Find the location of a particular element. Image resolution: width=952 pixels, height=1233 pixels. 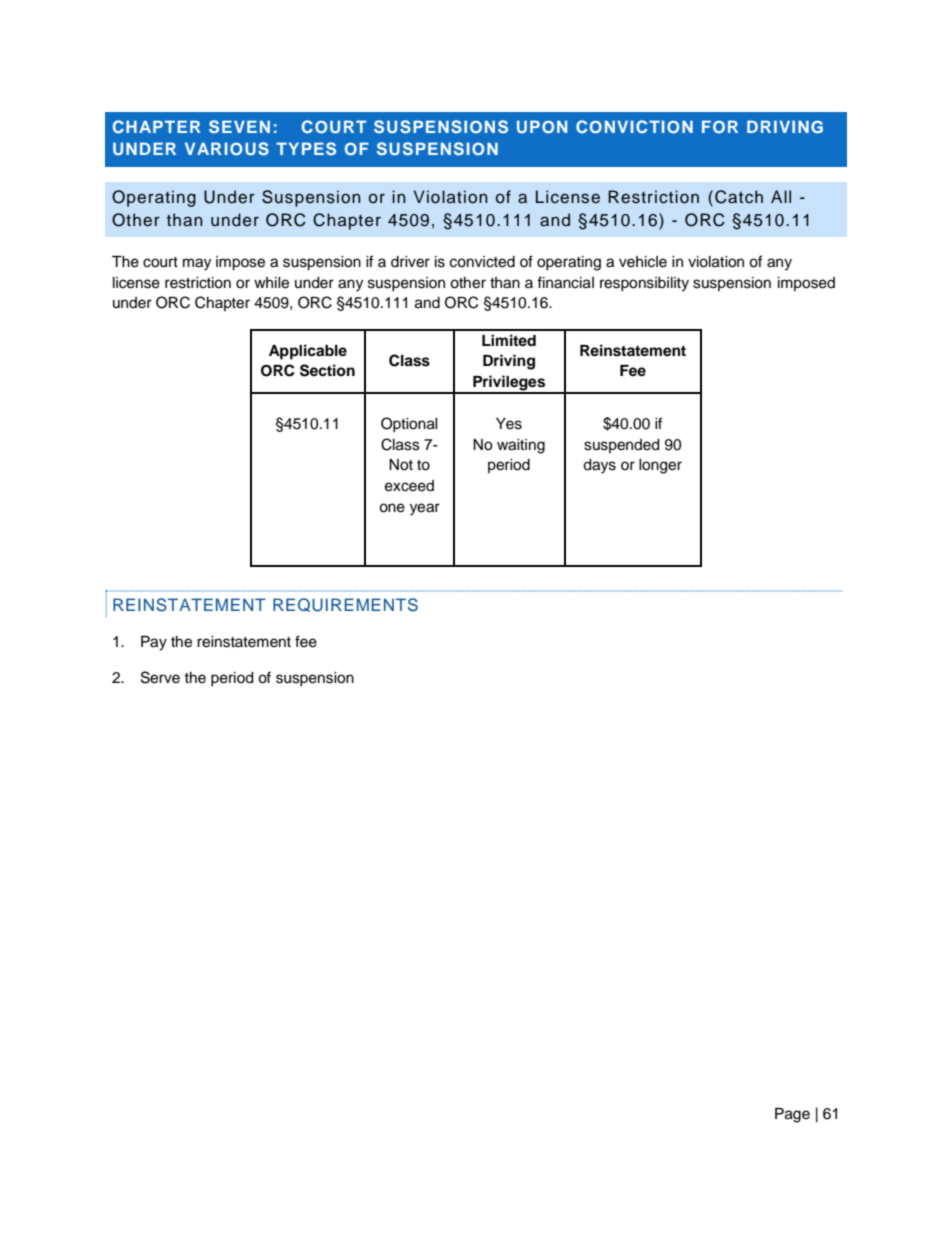

VARIOUS is located at coordinates (227, 149).
